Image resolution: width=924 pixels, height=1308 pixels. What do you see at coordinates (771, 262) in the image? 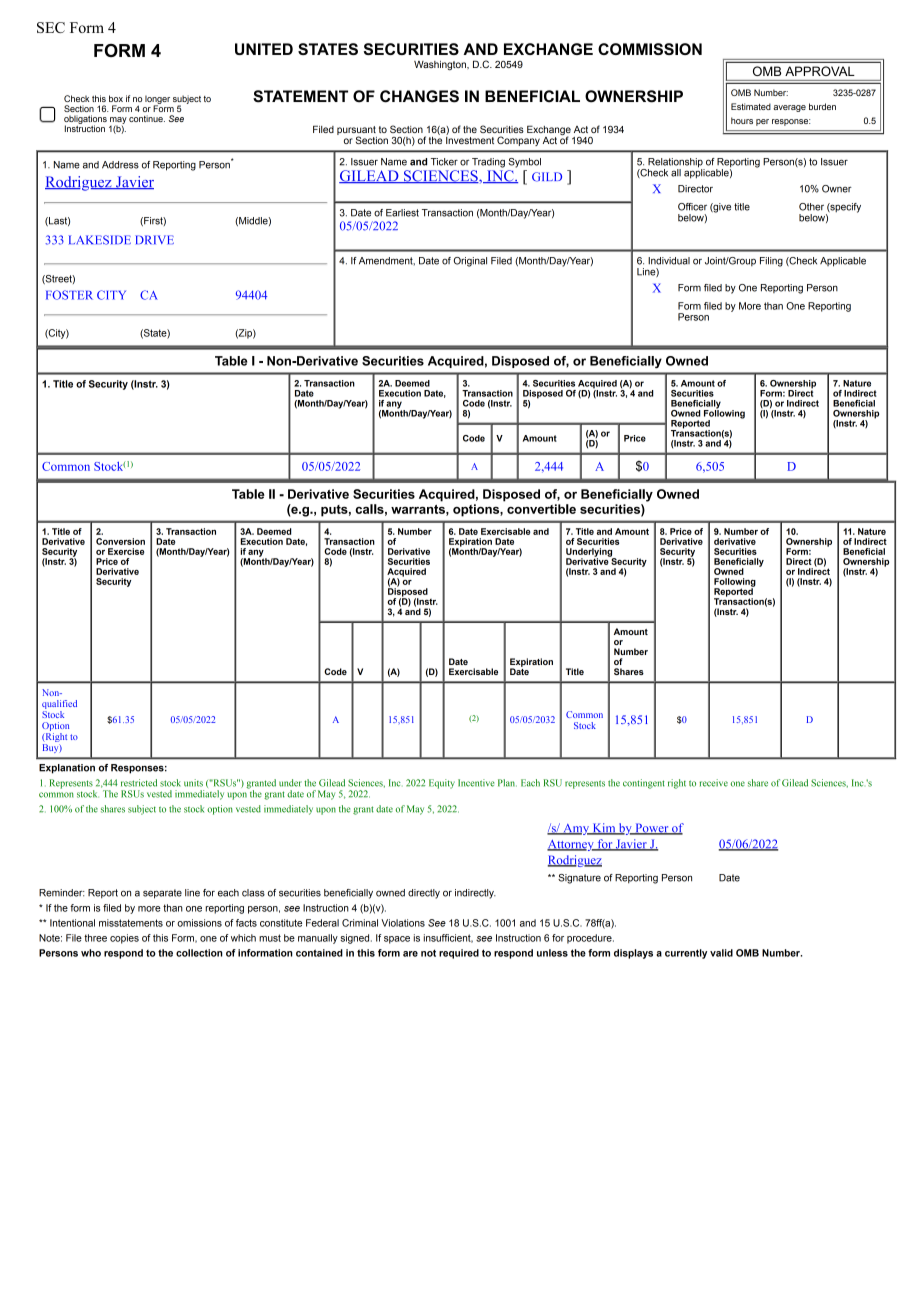
I see `Filing` at bounding box center [771, 262].
